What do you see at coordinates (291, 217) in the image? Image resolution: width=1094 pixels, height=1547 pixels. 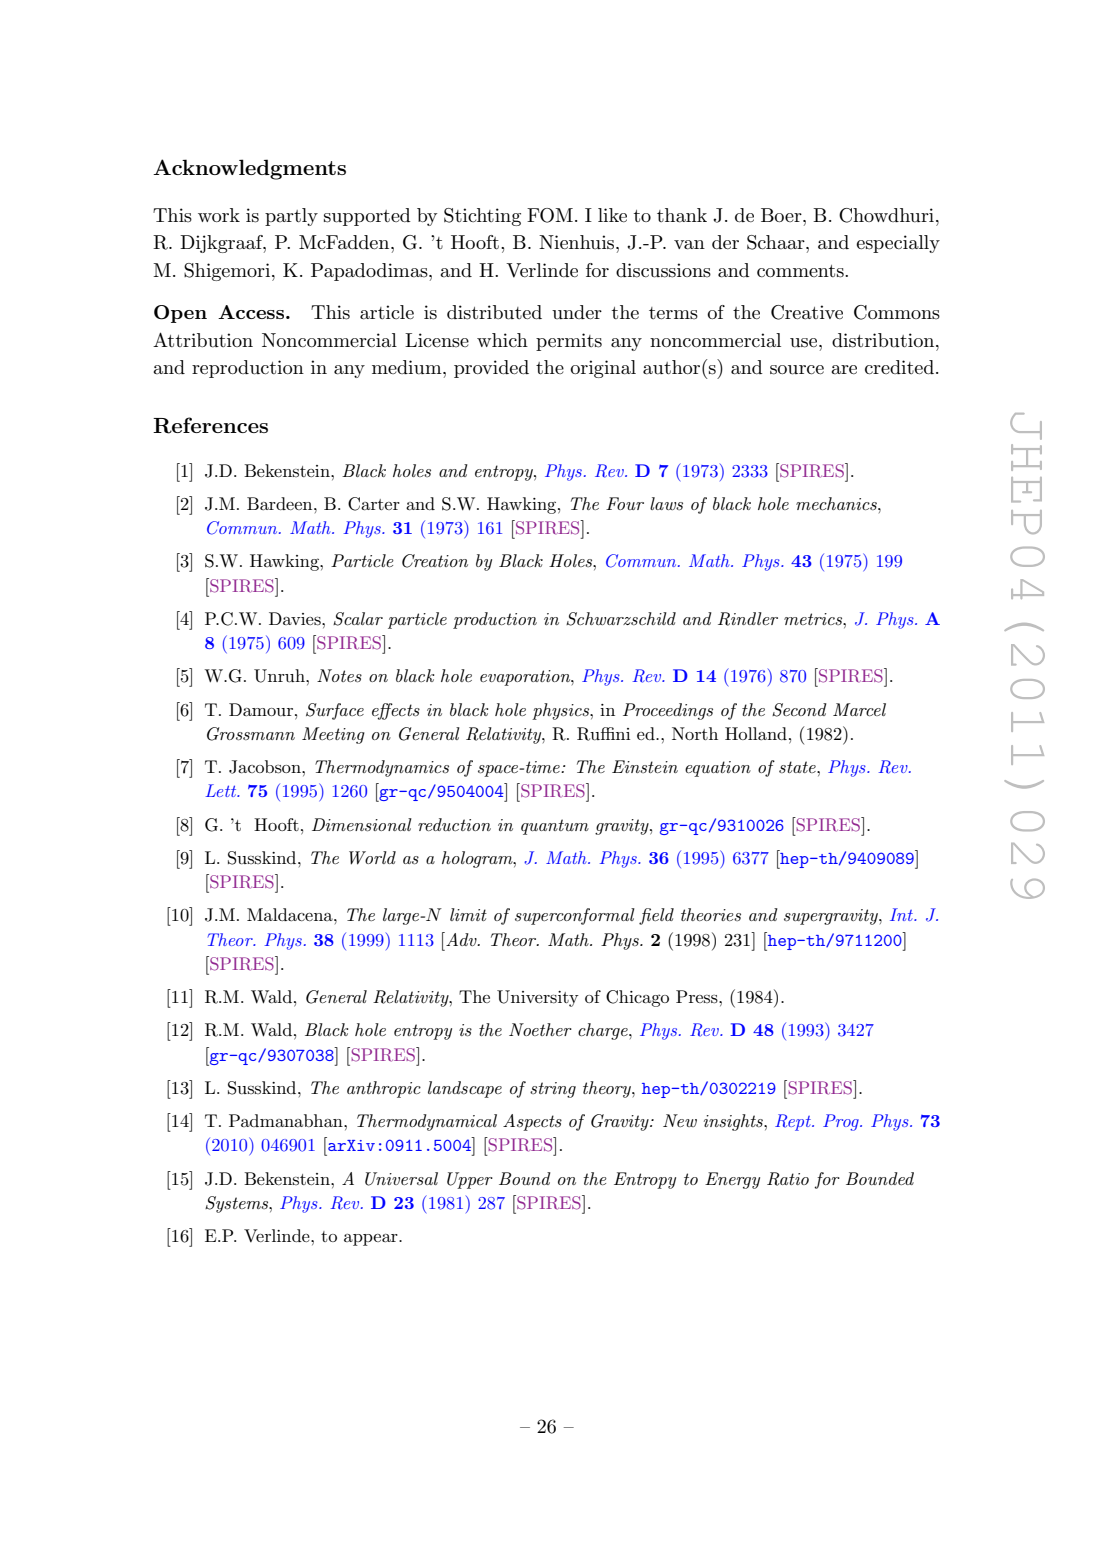 I see `partly` at bounding box center [291, 217].
